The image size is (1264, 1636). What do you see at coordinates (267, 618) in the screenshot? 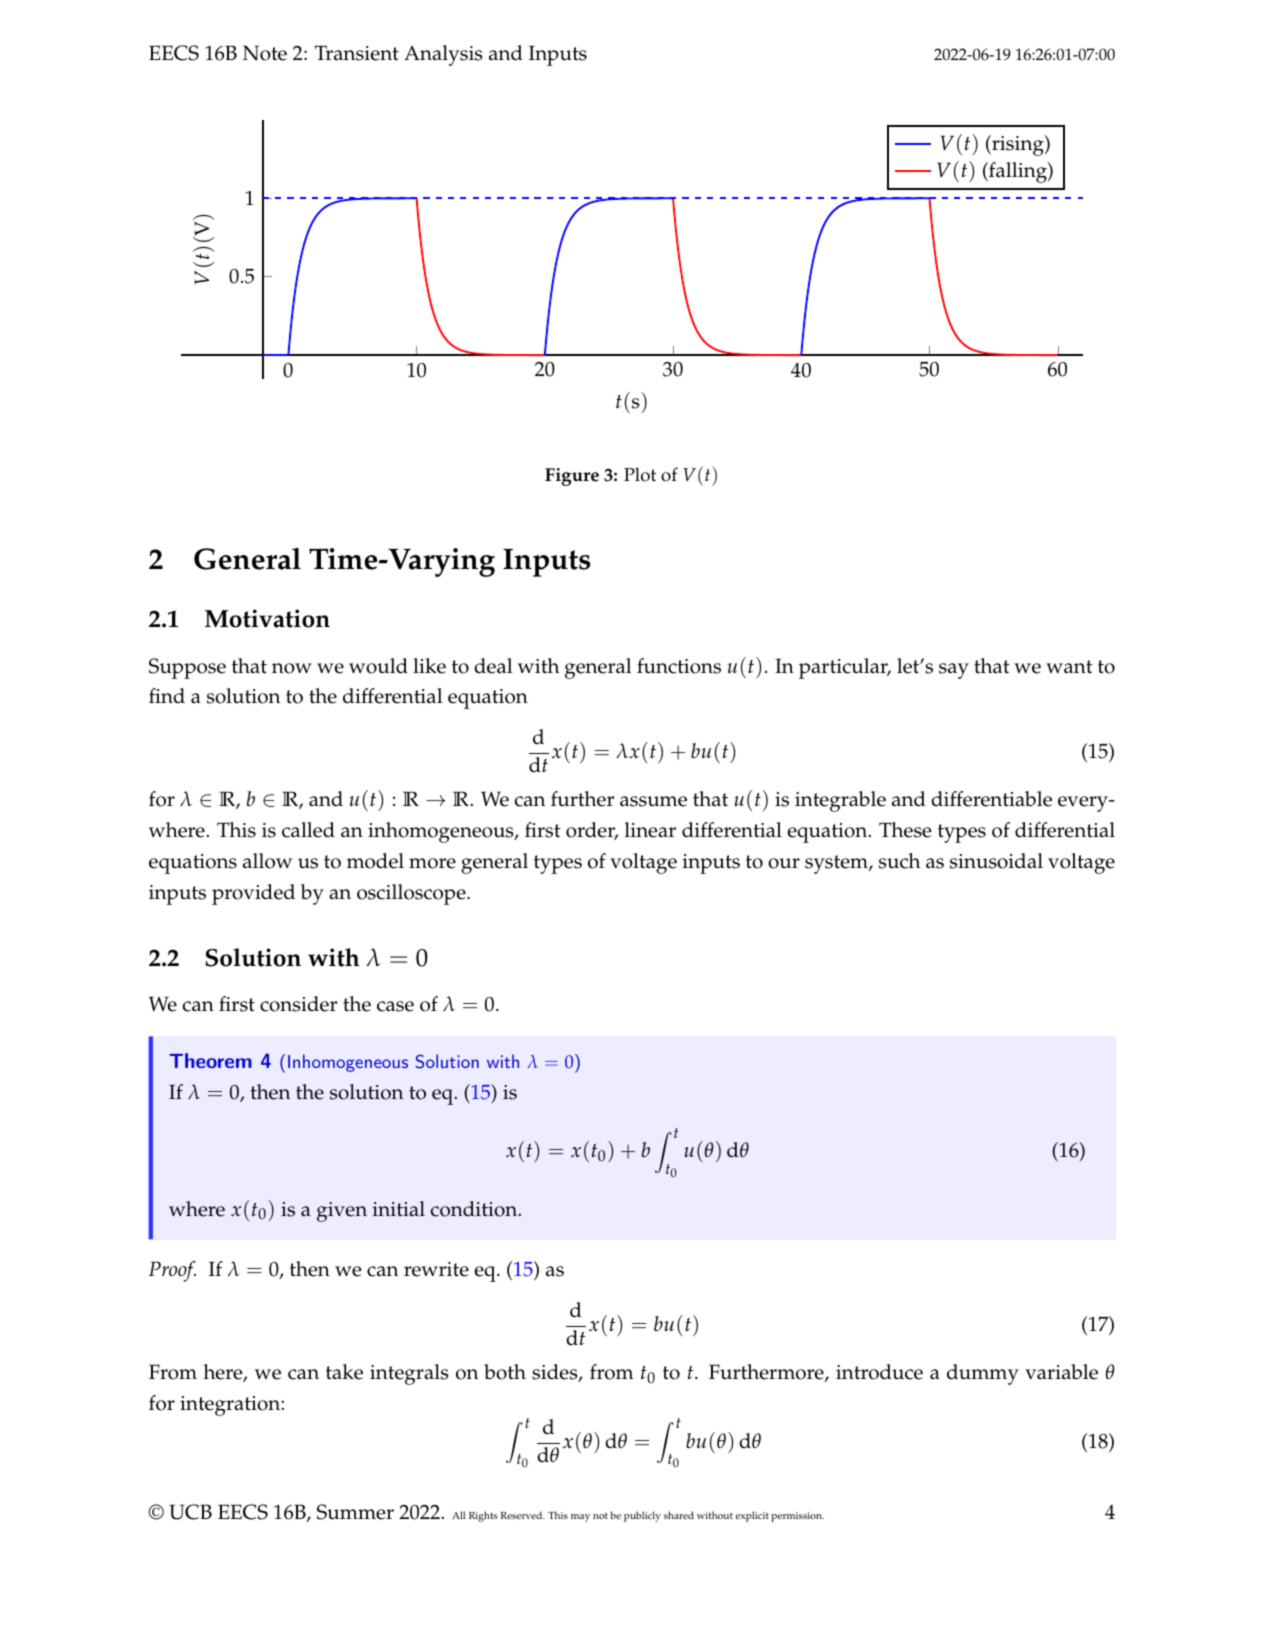
I see `Motivation` at bounding box center [267, 618].
